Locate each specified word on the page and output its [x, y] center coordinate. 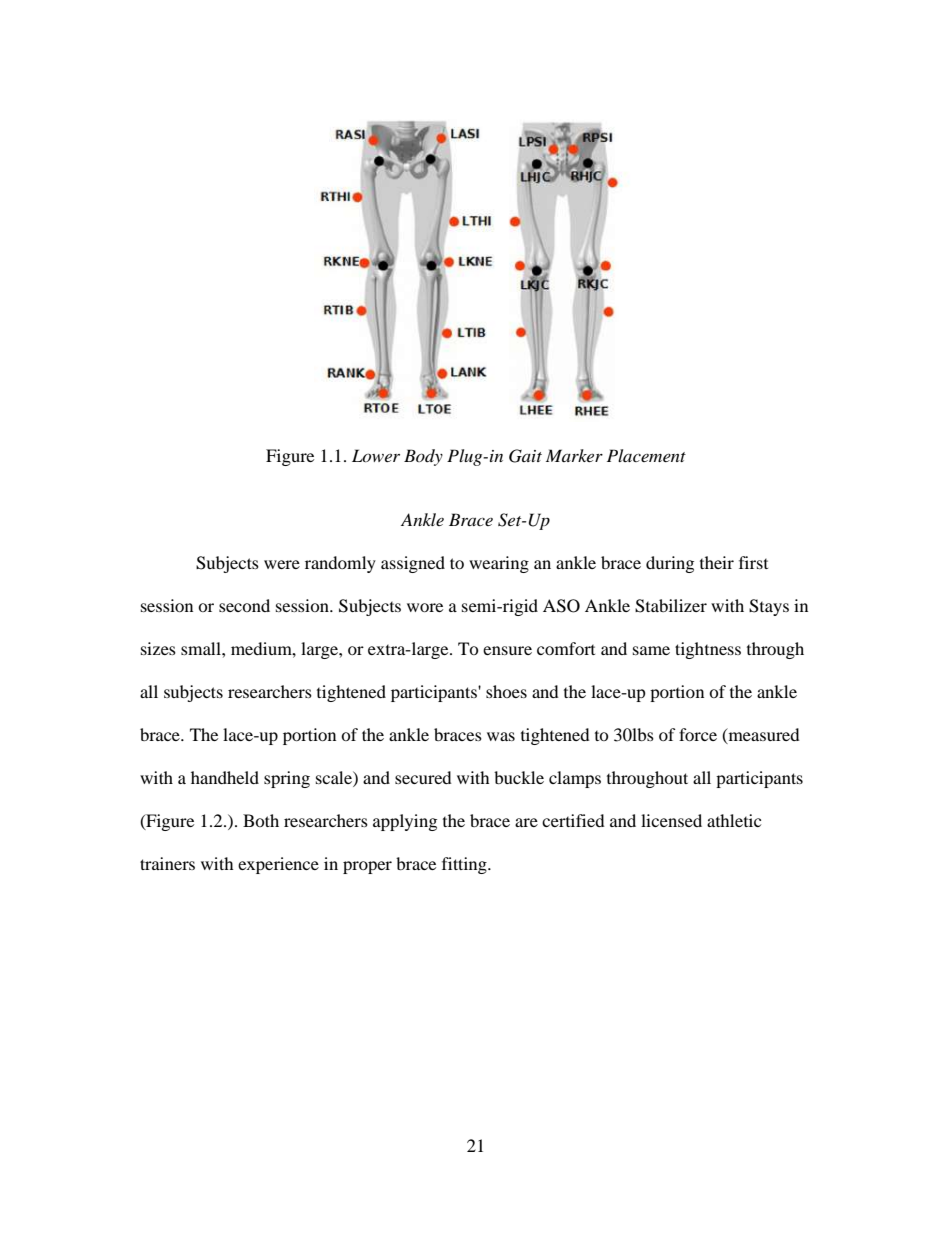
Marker [574, 455]
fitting [465, 865]
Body [423, 457]
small [202, 648]
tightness [708, 650]
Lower [376, 455]
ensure [507, 650]
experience [278, 865]
